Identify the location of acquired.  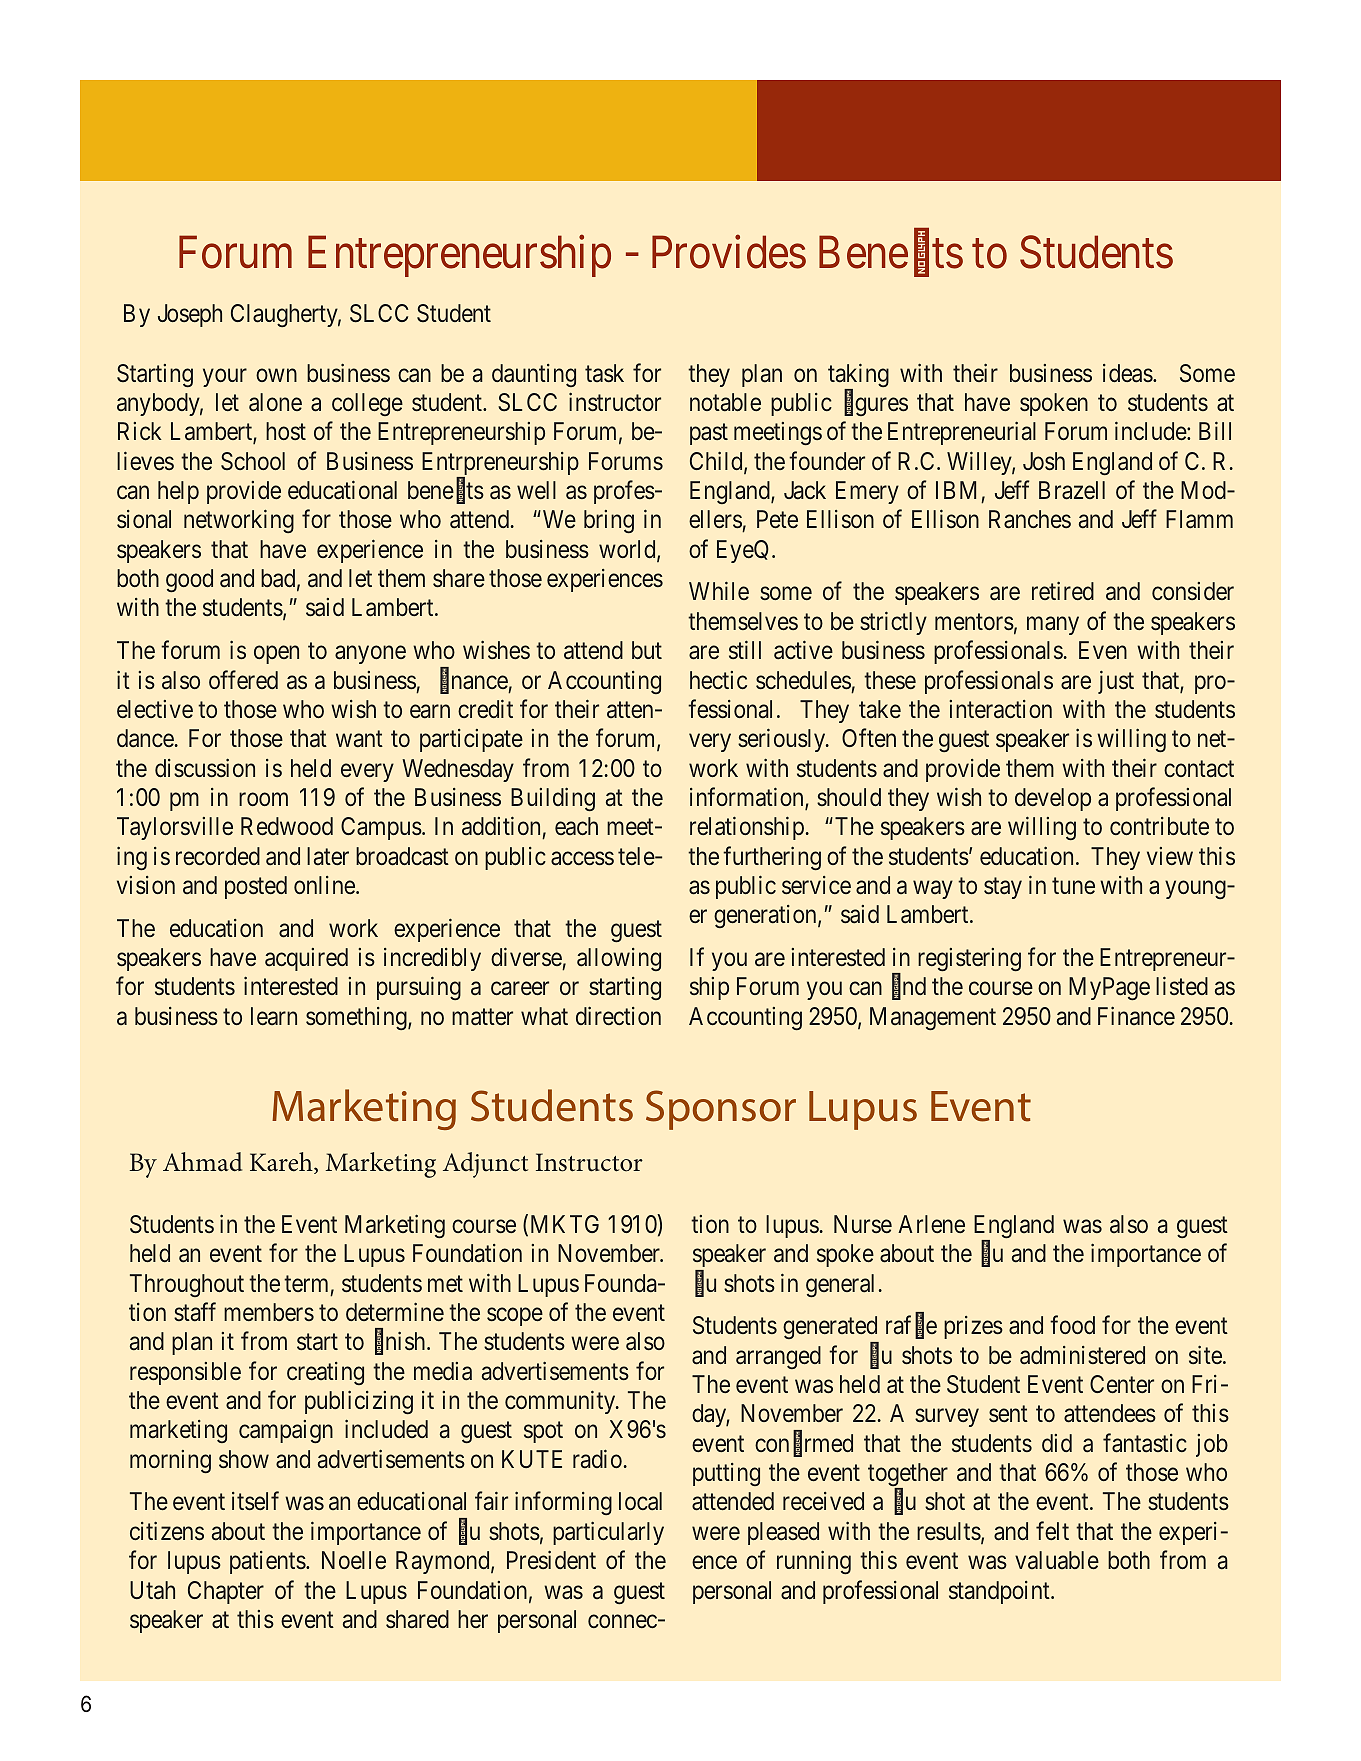
(306, 959).
